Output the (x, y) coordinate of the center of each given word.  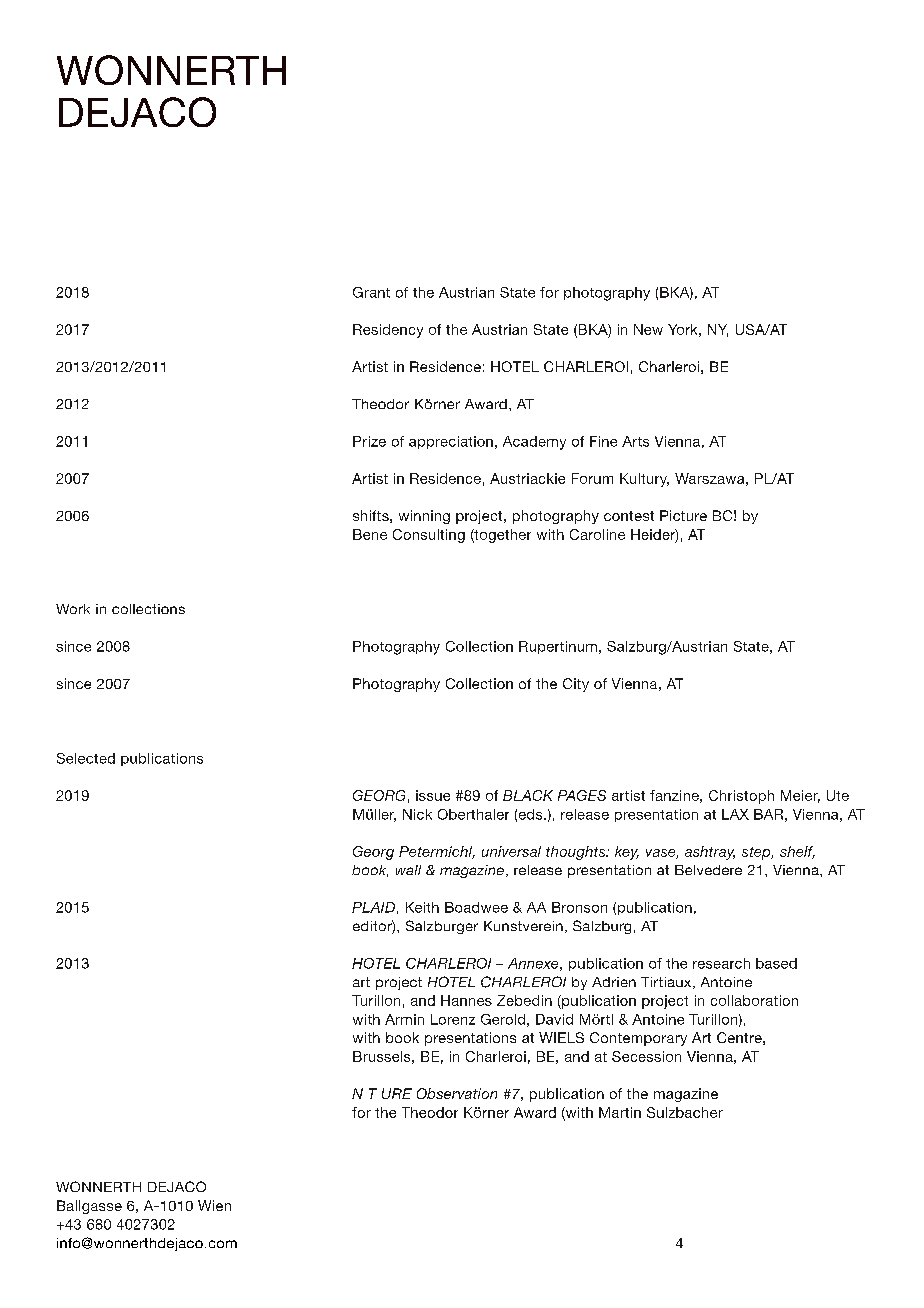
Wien (214, 1205)
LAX (735, 814)
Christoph (741, 797)
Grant (371, 292)
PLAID (373, 907)
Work (73, 609)
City (576, 685)
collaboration (754, 1000)
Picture (683, 515)
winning (424, 517)
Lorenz (453, 1019)
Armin (404, 1019)
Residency (388, 331)
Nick (417, 814)
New (648, 329)
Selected (86, 758)
